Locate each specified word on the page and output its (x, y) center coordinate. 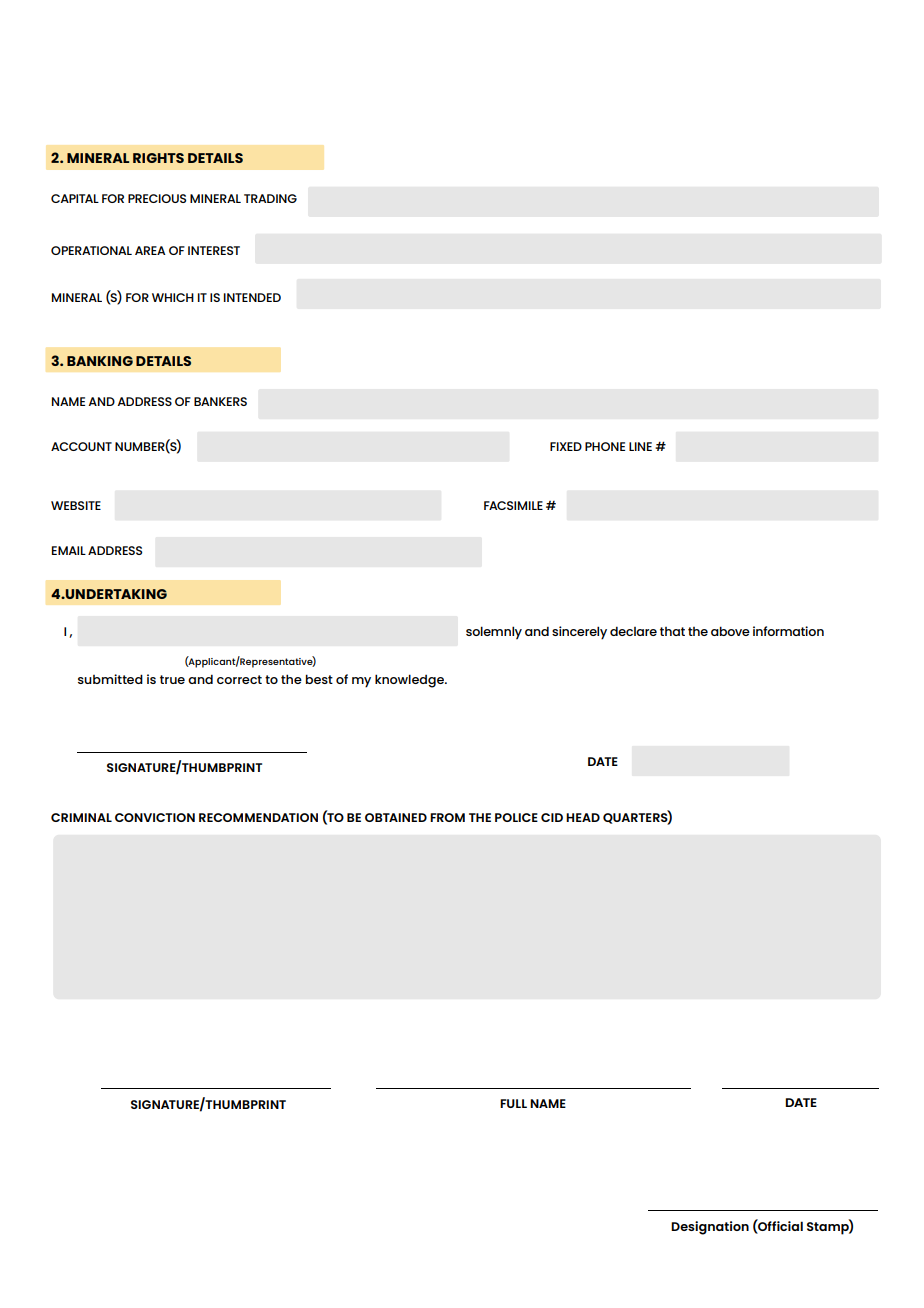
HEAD (583, 817)
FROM (447, 817)
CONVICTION (155, 817)
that (672, 631)
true (172, 679)
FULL (513, 1103)
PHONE (605, 446)
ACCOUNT (81, 446)
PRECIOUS (157, 198)
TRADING (270, 198)
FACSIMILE (513, 505)
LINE (640, 446)
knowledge (411, 681)
